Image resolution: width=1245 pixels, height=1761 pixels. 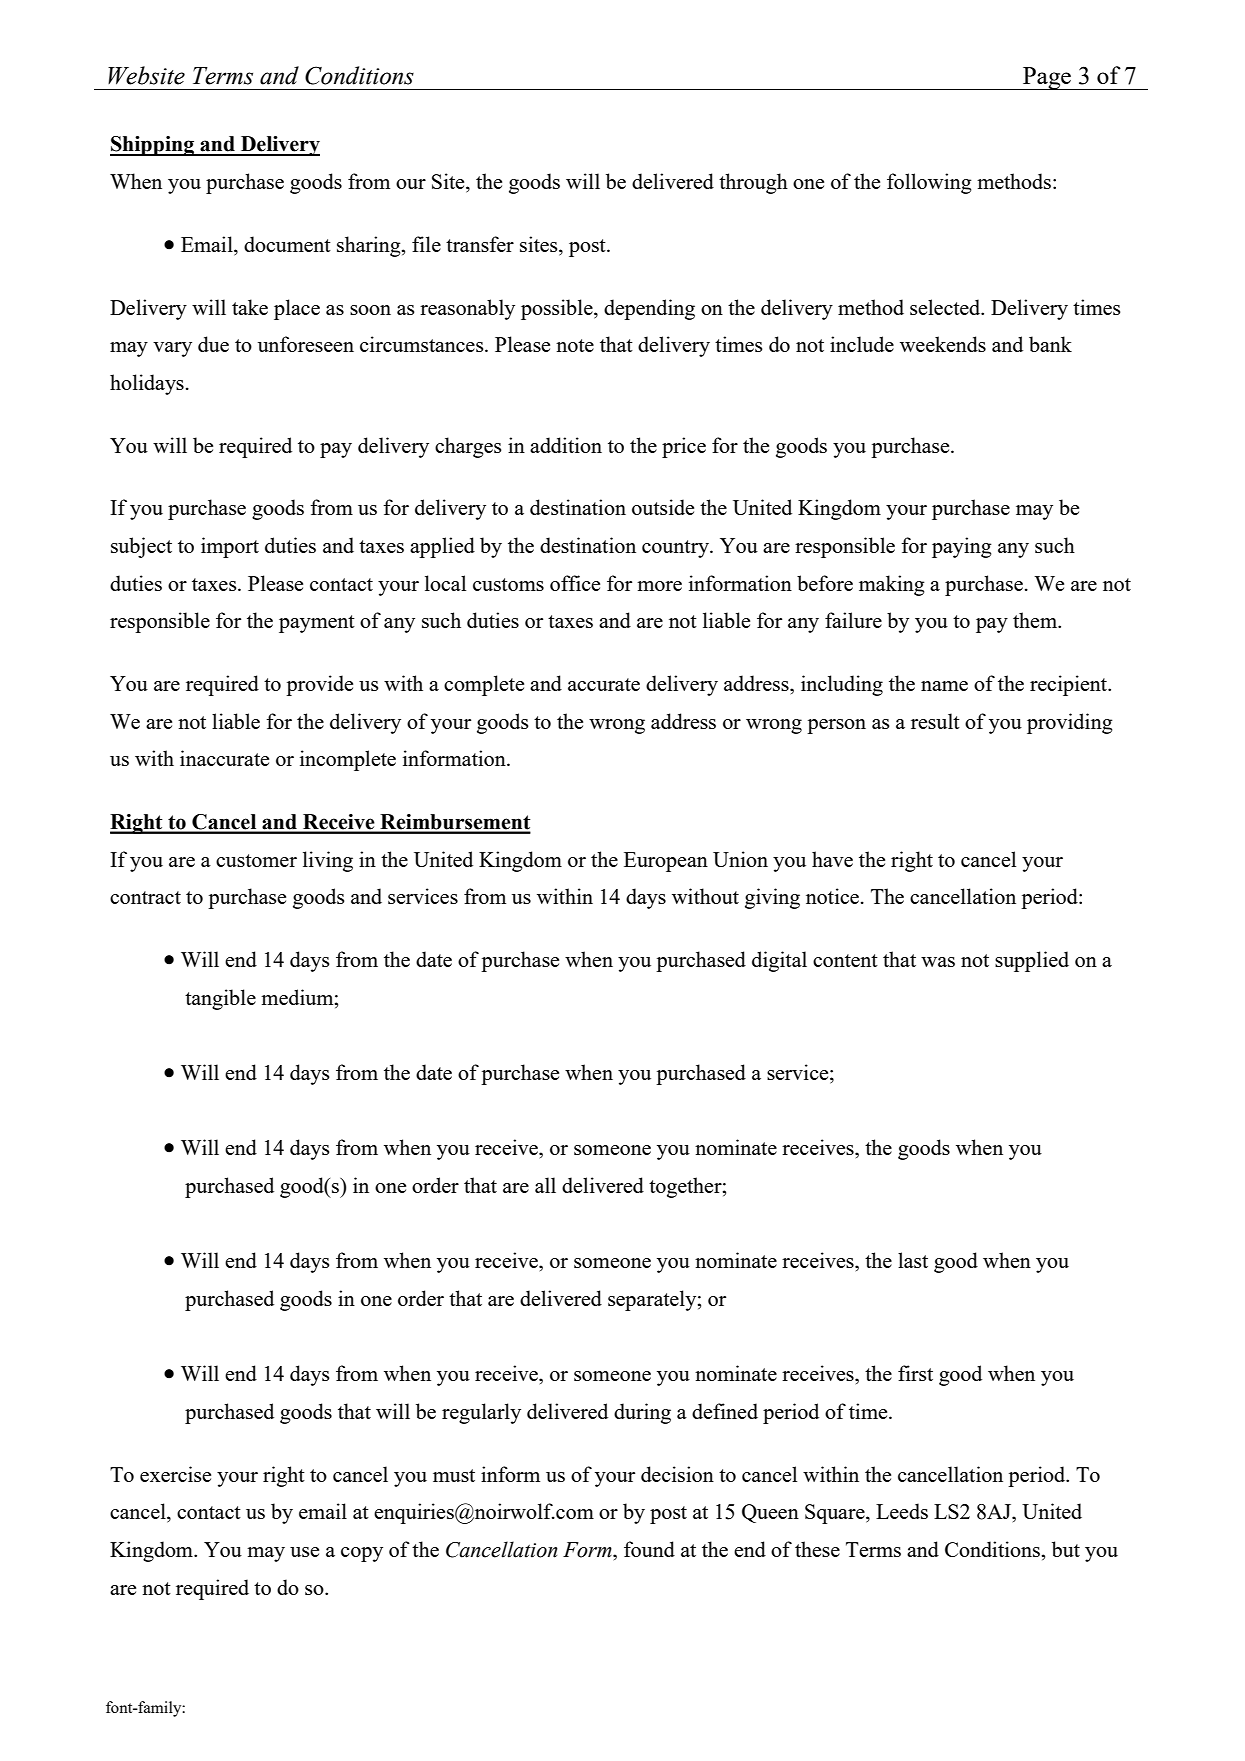 What do you see at coordinates (545, 1185) in the document?
I see `all` at bounding box center [545, 1185].
